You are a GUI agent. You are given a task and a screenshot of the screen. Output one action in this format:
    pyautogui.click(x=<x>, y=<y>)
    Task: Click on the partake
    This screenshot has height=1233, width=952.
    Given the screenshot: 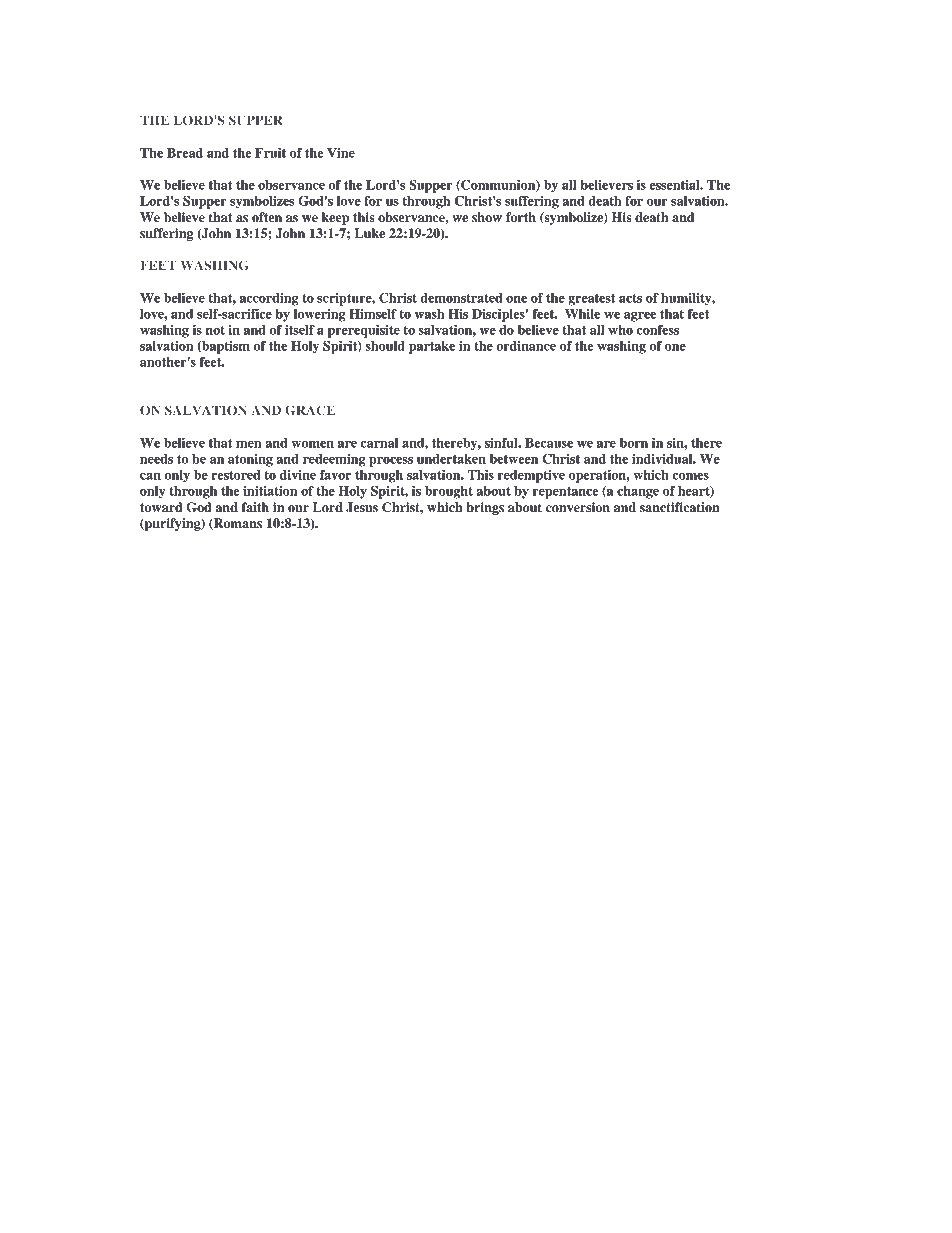 What is the action you would take?
    pyautogui.click(x=432, y=347)
